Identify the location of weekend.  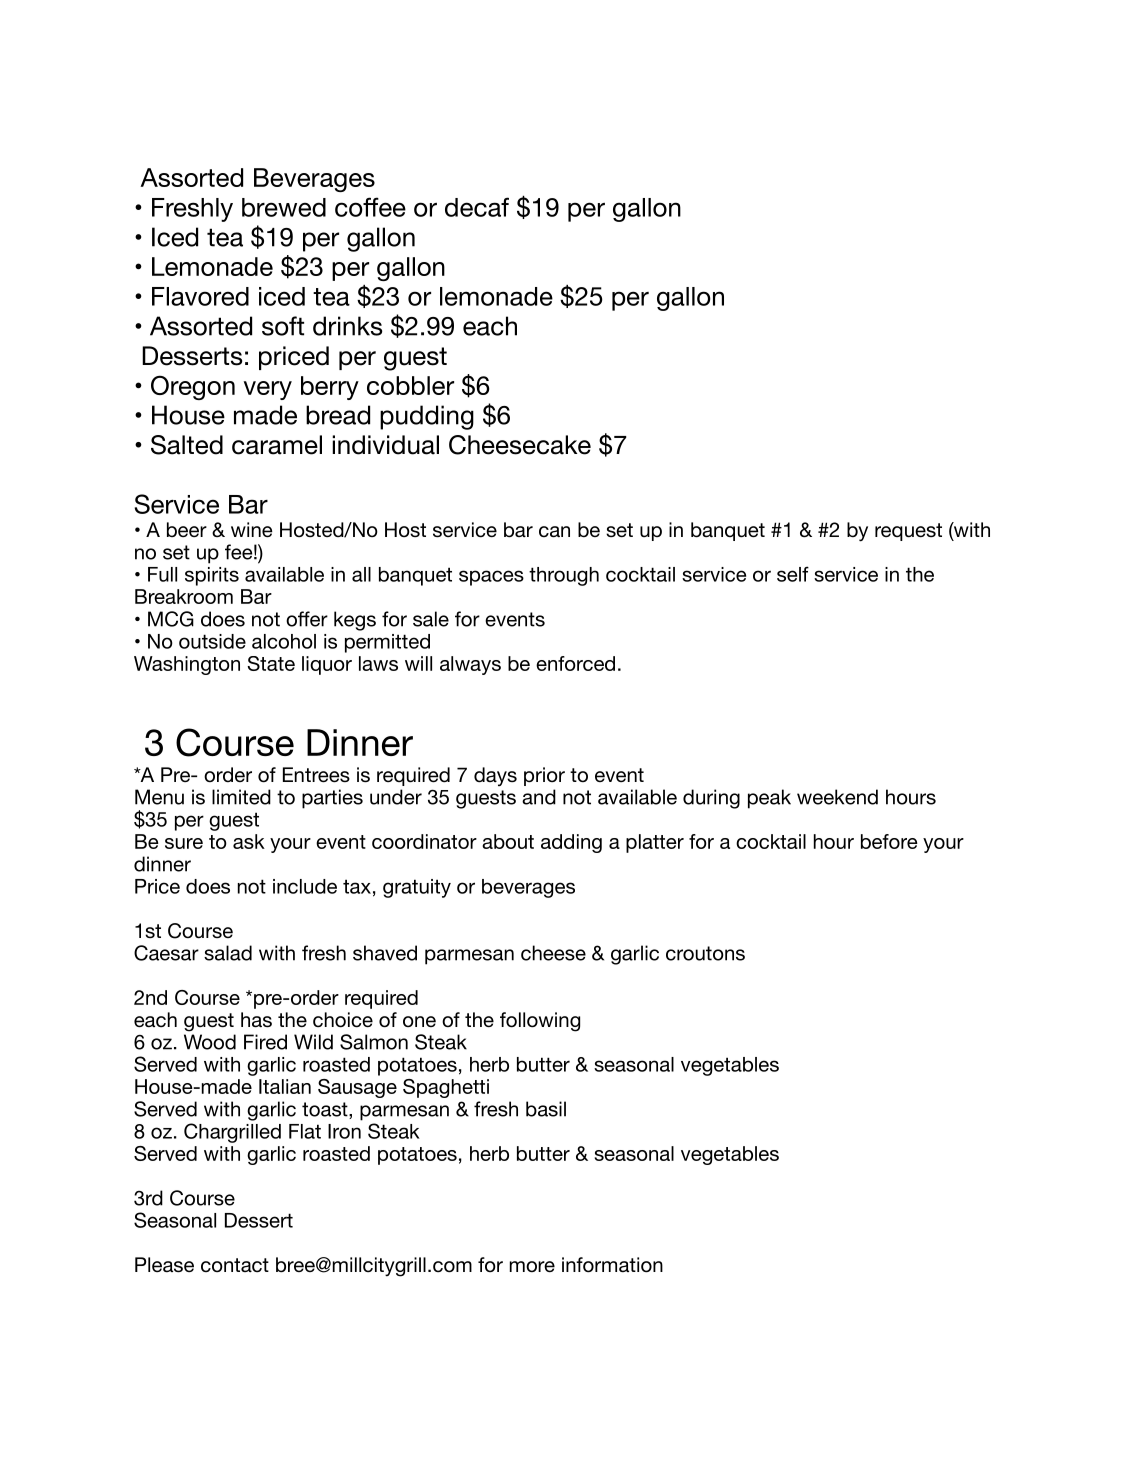
(837, 797).
